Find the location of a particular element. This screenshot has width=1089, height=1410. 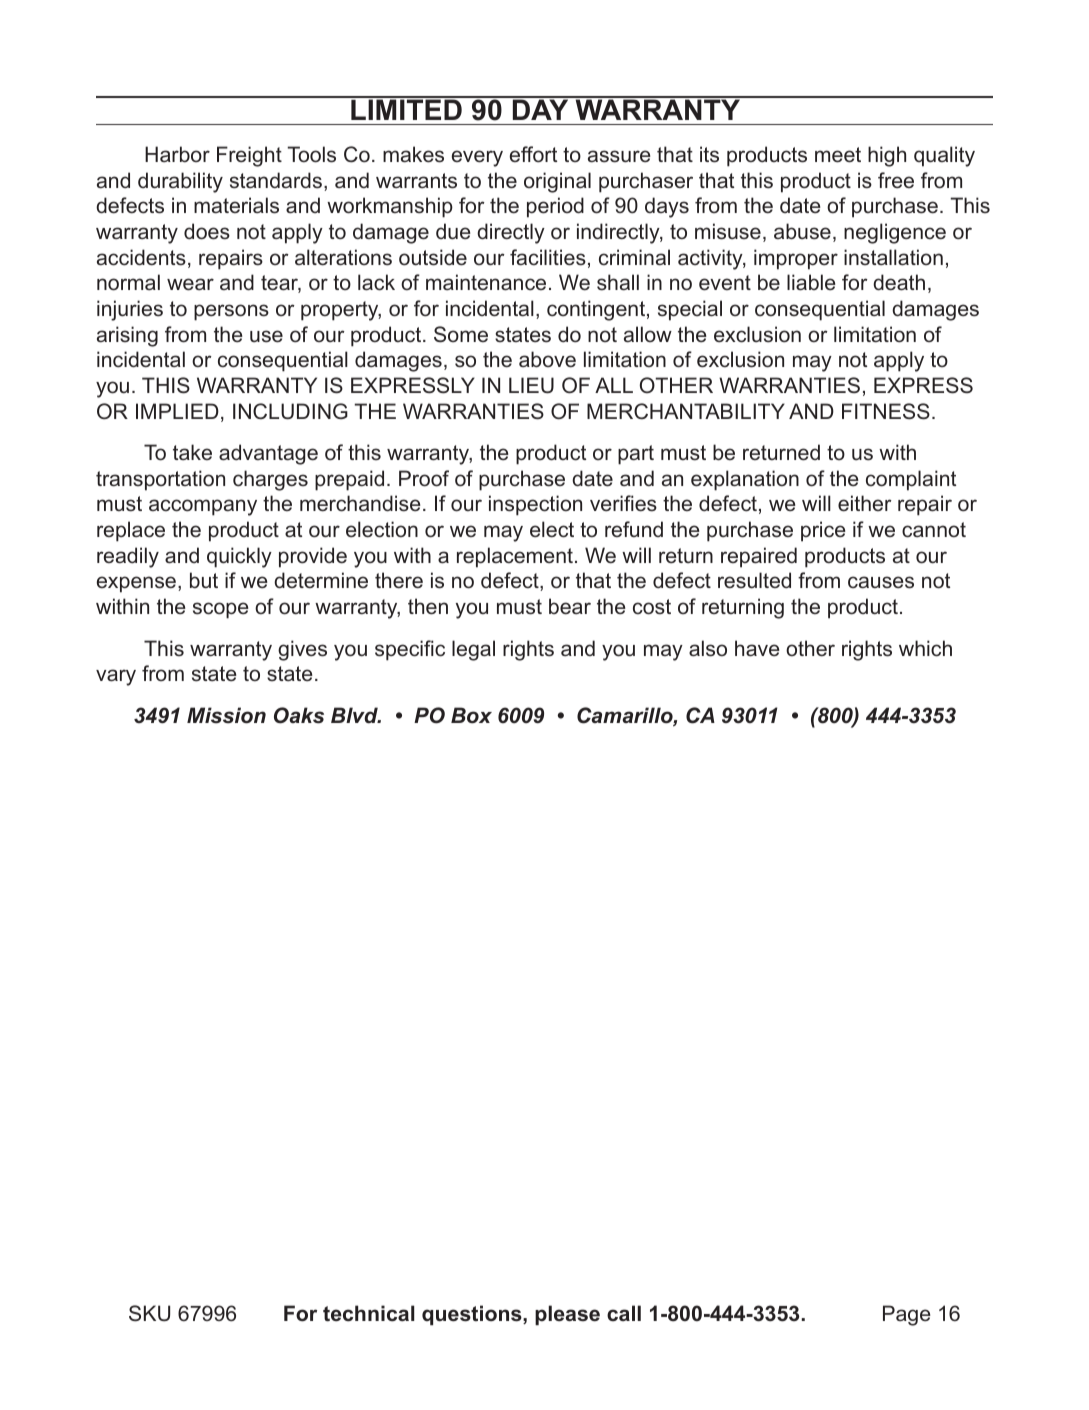

original is located at coordinates (557, 182).
